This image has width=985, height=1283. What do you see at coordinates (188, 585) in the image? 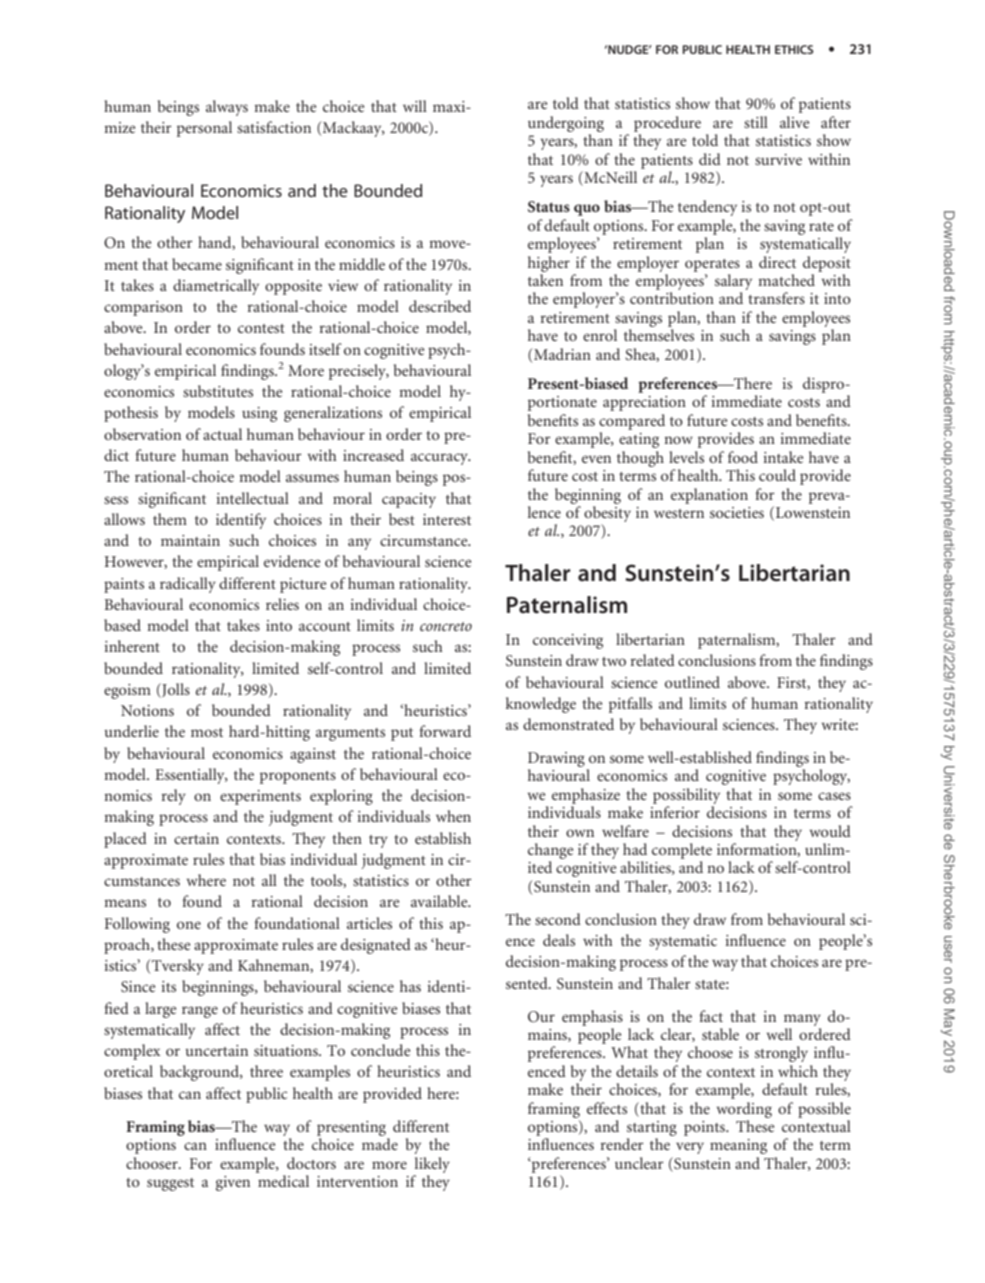
I see `radically` at bounding box center [188, 585].
